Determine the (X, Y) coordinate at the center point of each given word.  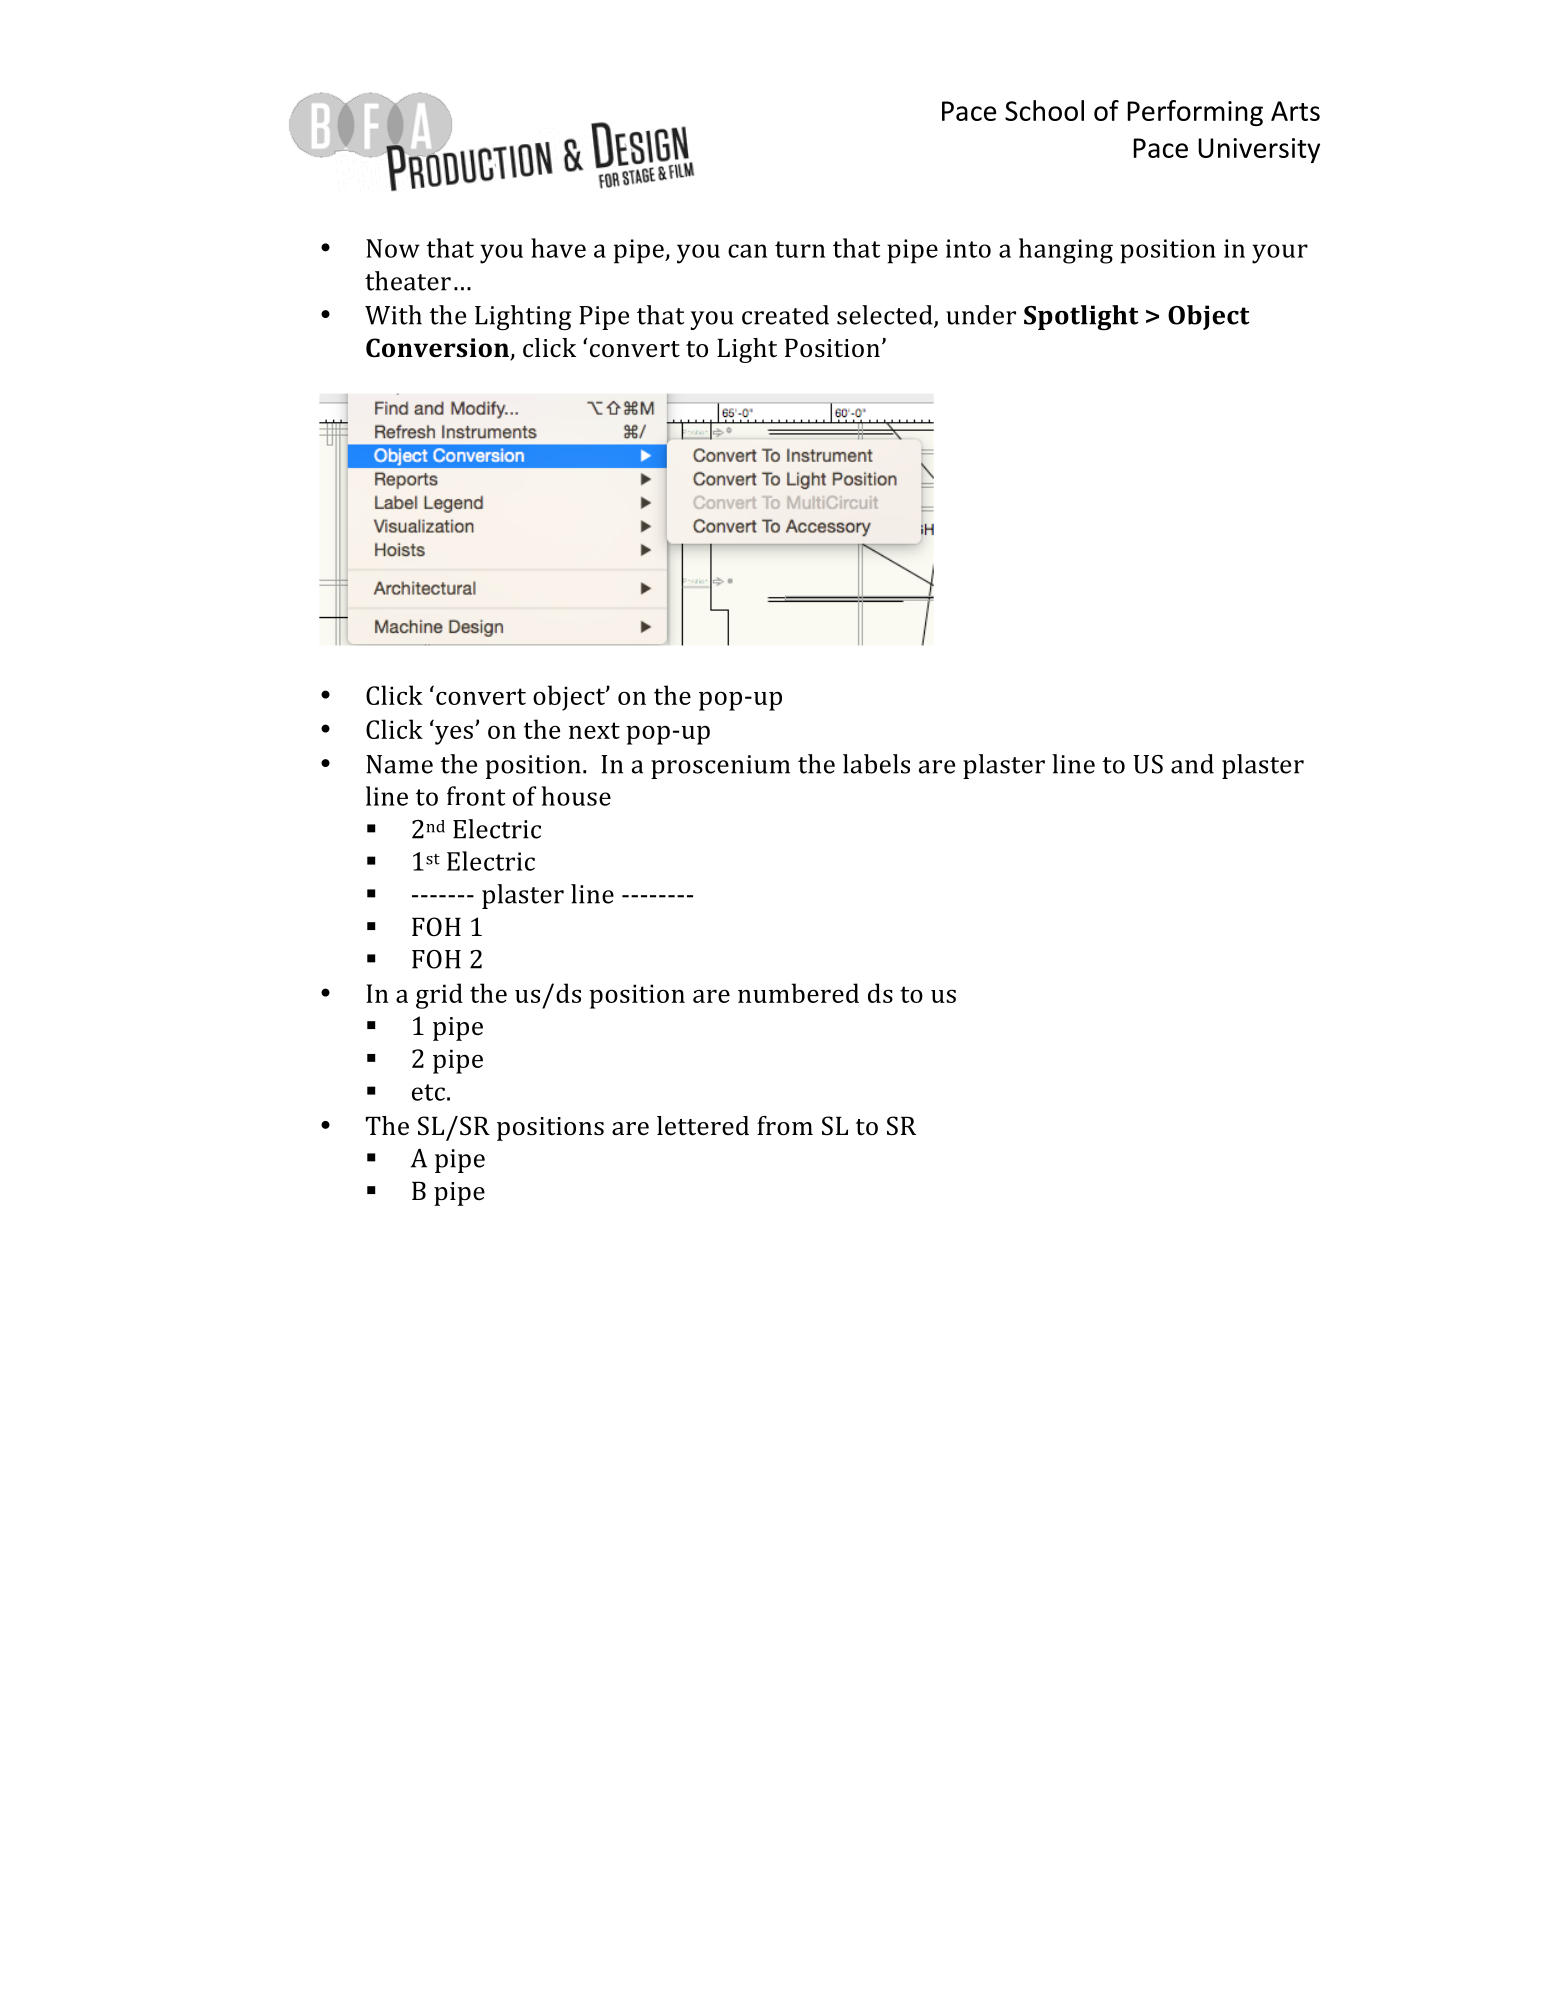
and (1192, 764)
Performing (1195, 113)
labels (876, 764)
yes (454, 735)
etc (428, 1092)
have (558, 248)
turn (800, 249)
